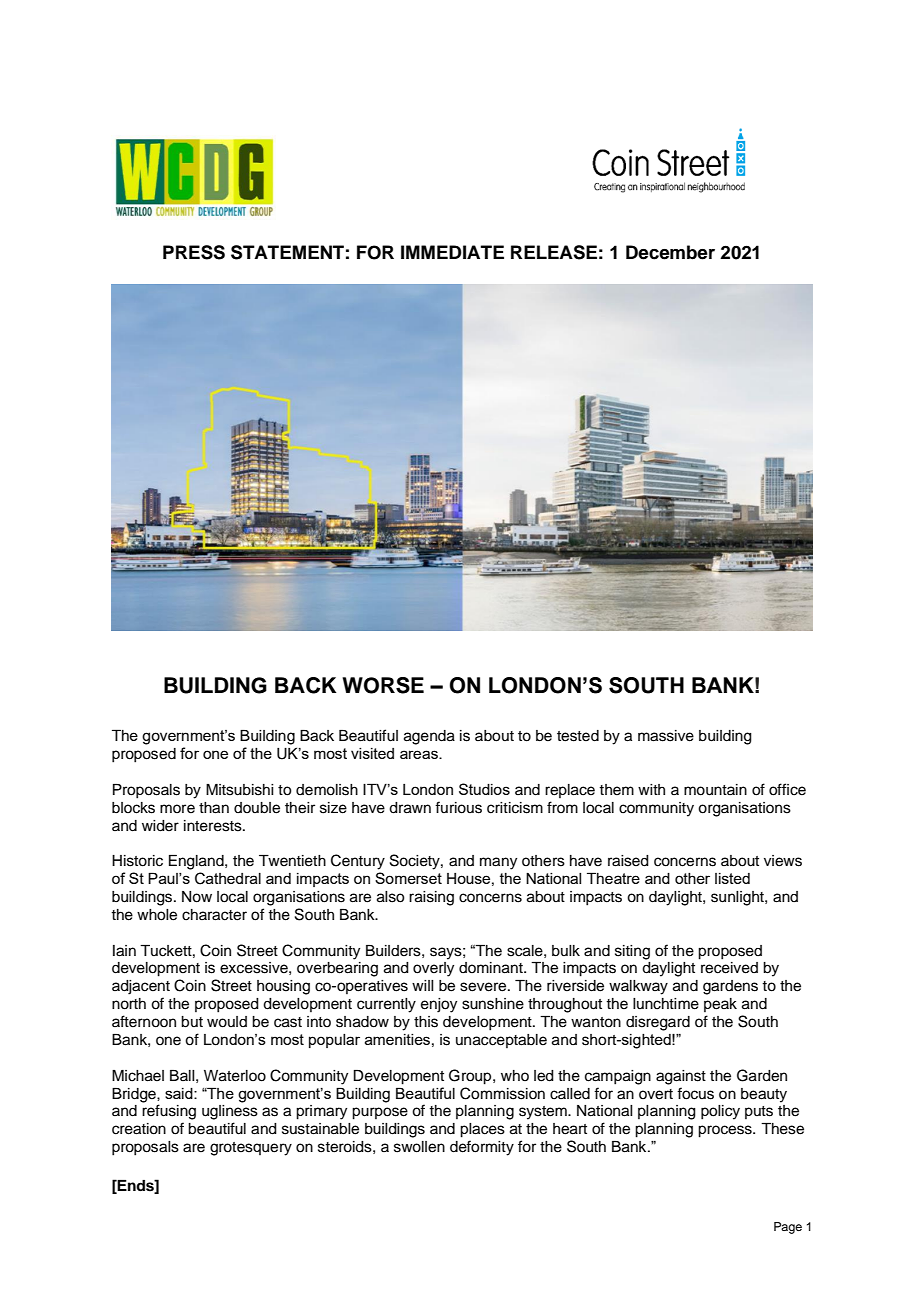 This screenshot has height=1308, width=924. What do you see at coordinates (429, 737) in the screenshot?
I see `agenda` at bounding box center [429, 737].
